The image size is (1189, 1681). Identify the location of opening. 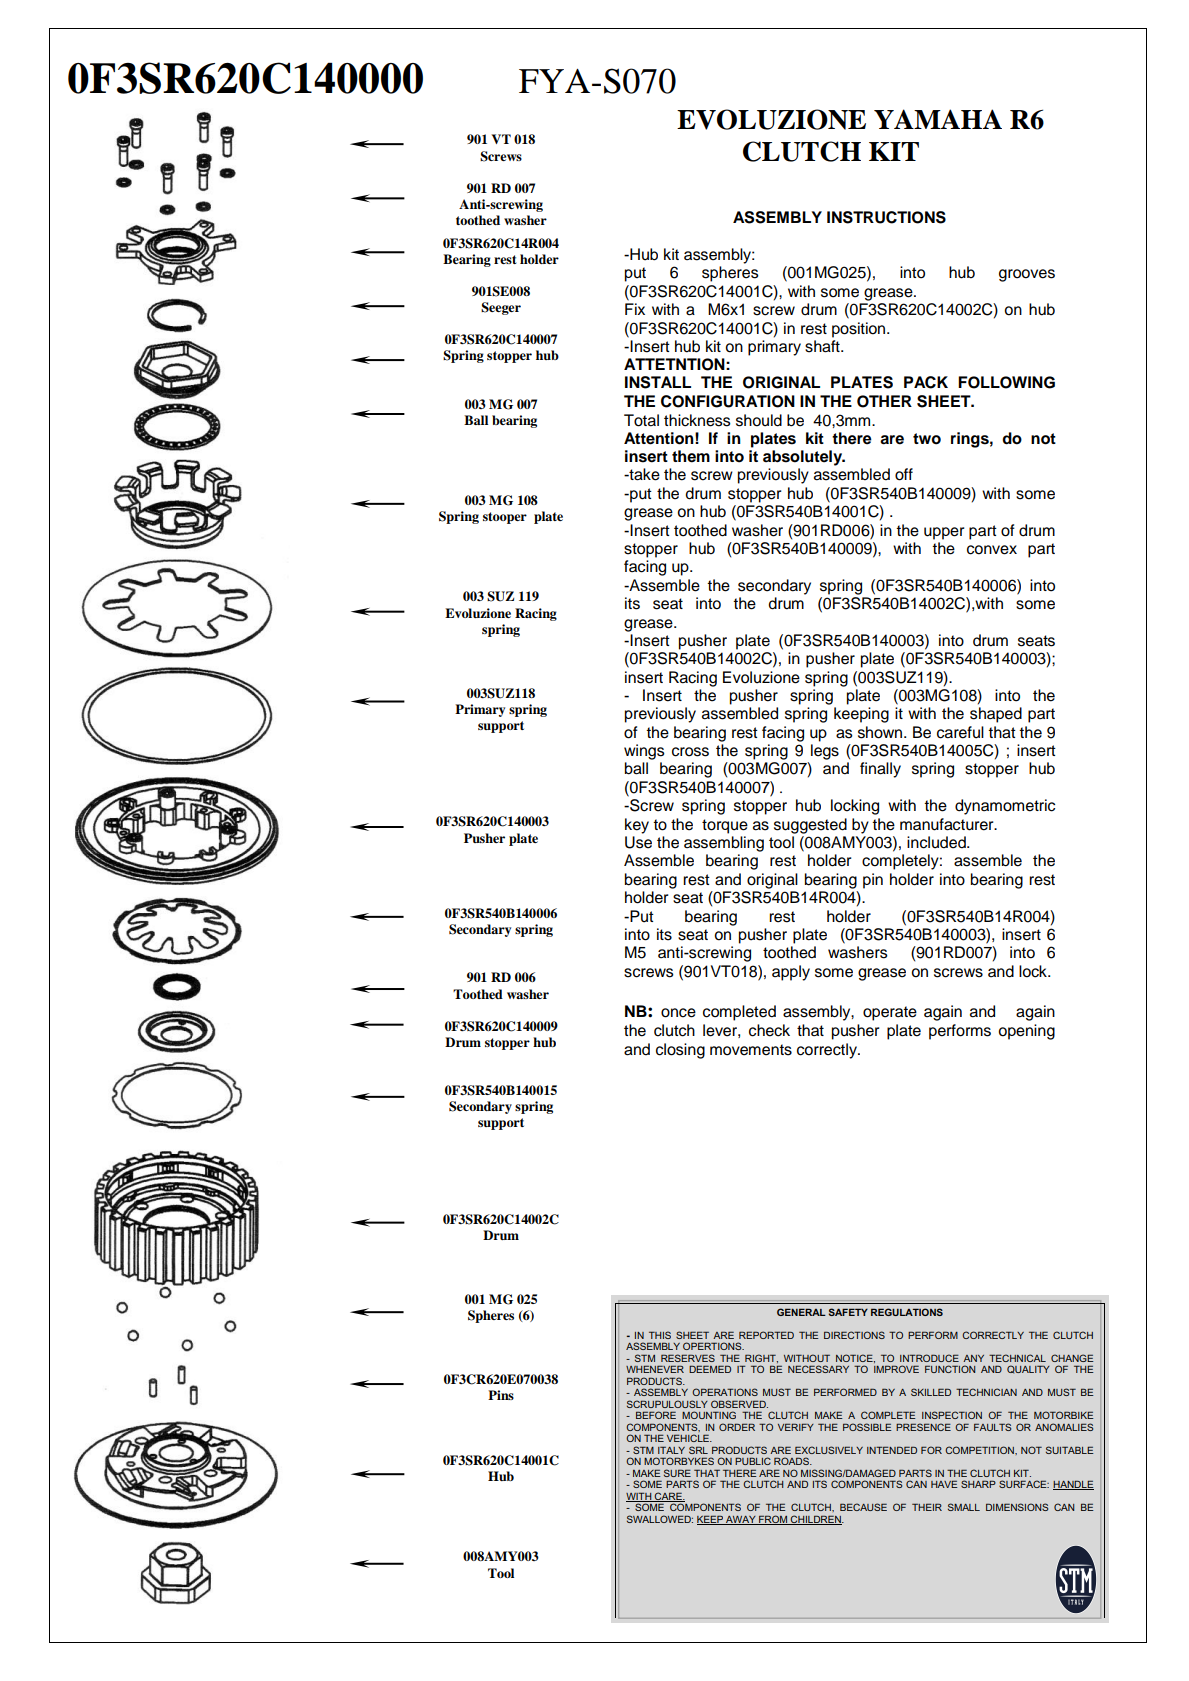
(1026, 1032).
